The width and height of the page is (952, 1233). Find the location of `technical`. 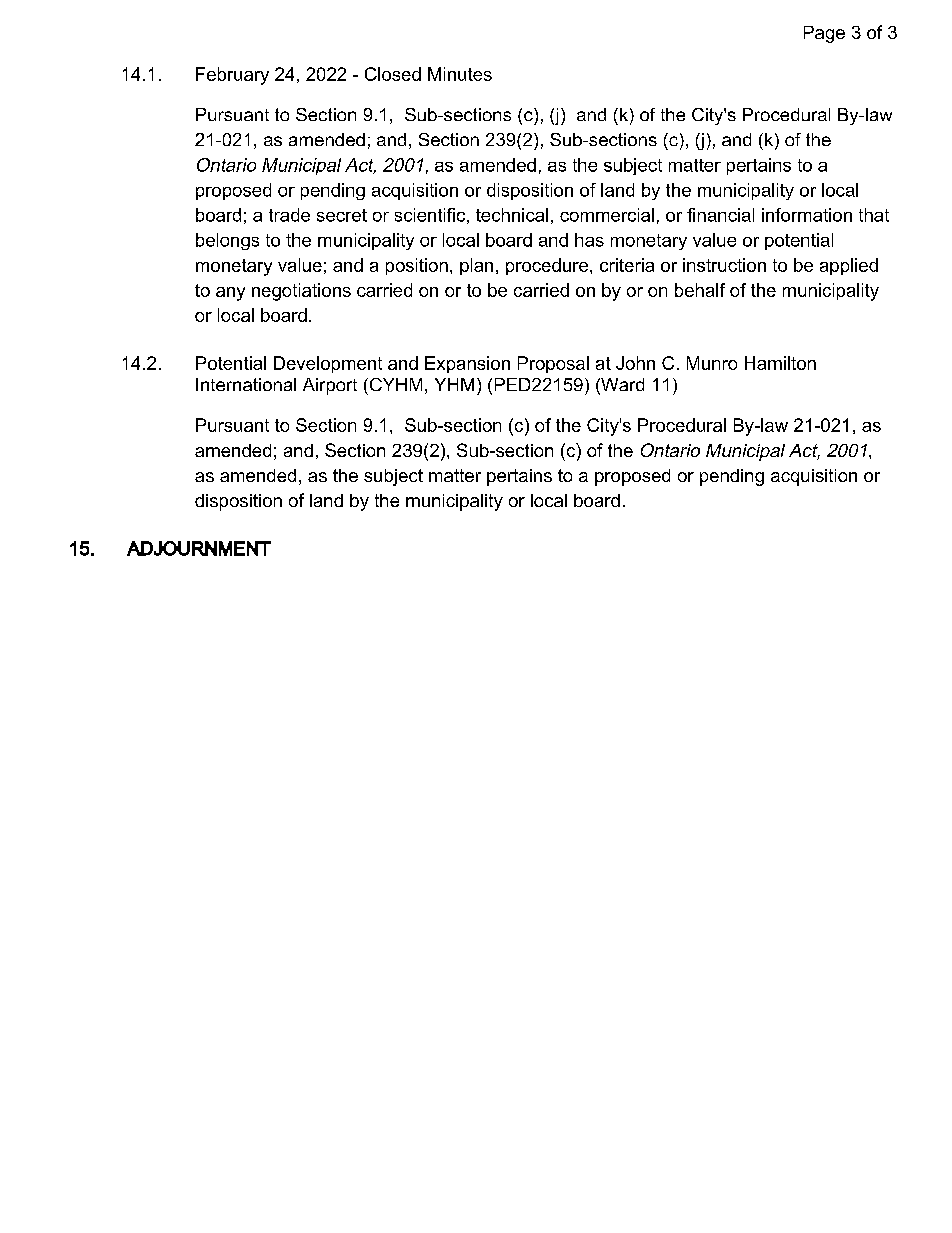

technical is located at coordinates (512, 215).
